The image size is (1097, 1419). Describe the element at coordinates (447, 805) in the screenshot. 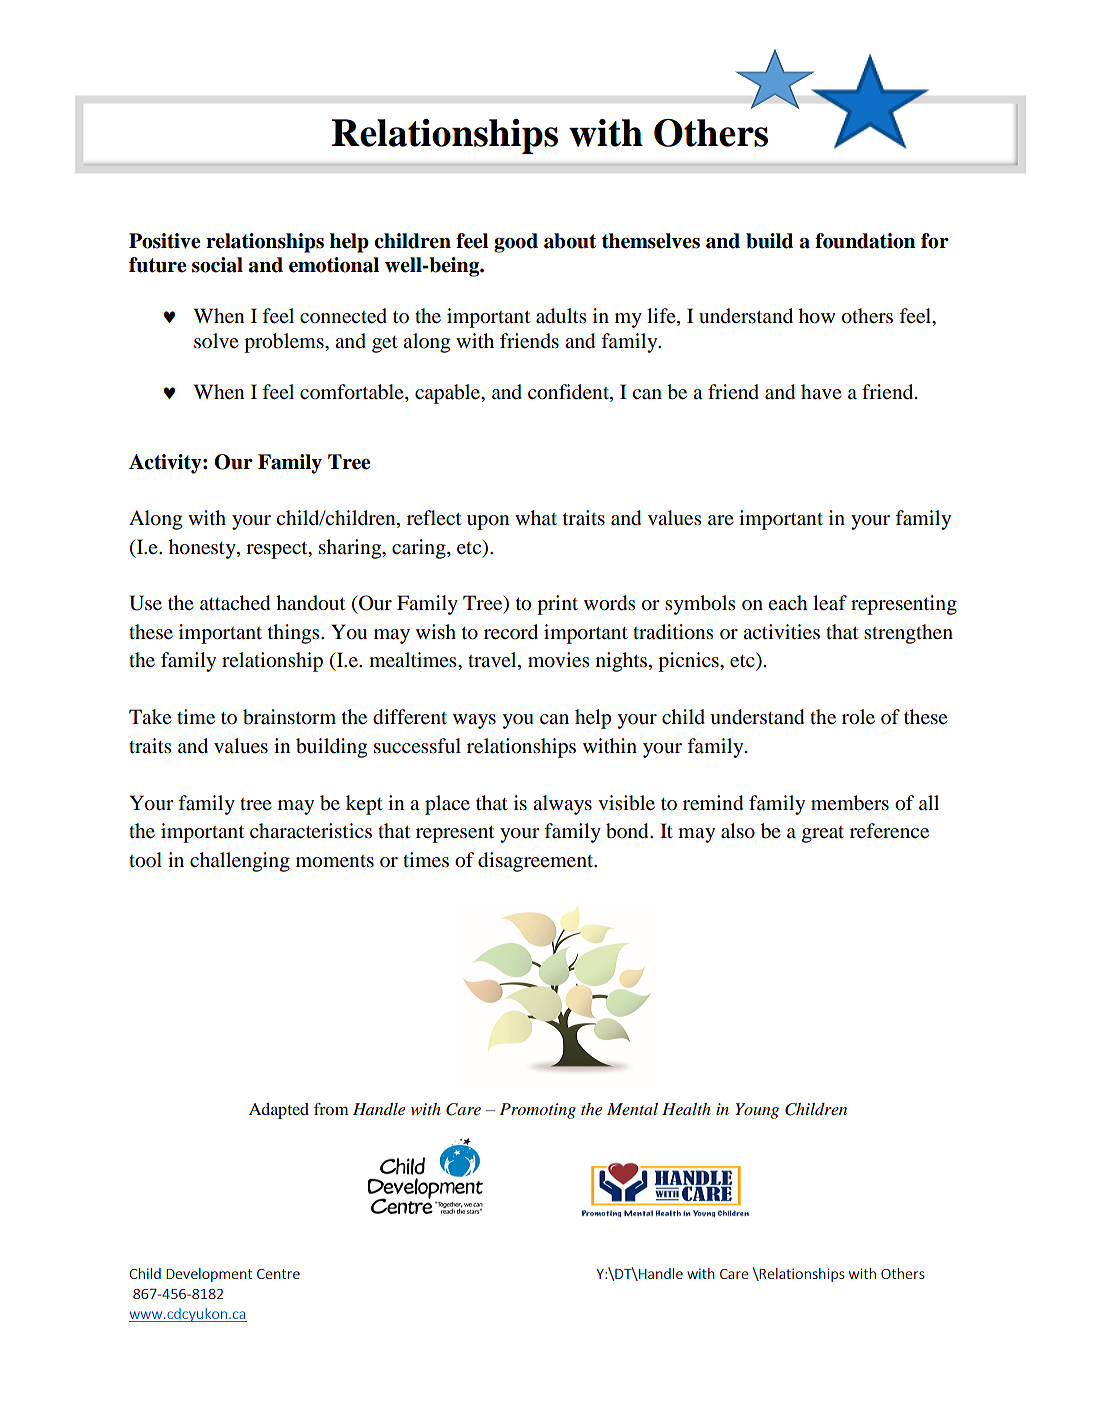

I see `place` at that location.
